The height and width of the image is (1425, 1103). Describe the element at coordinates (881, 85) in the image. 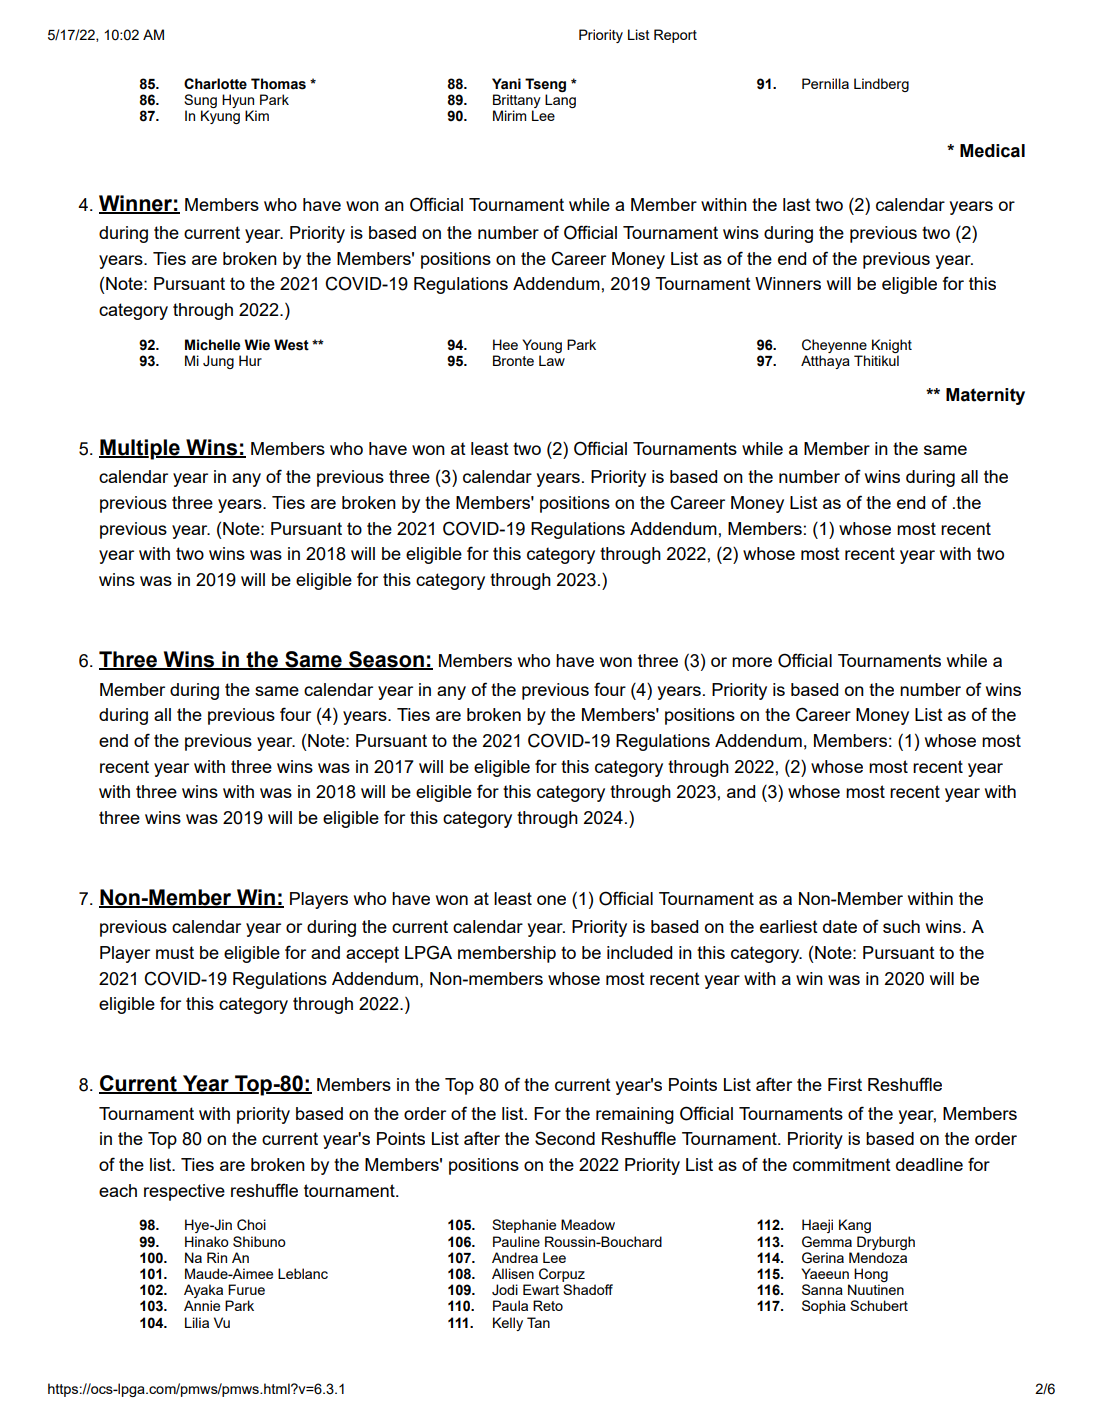

I see `Lindberg` at that location.
